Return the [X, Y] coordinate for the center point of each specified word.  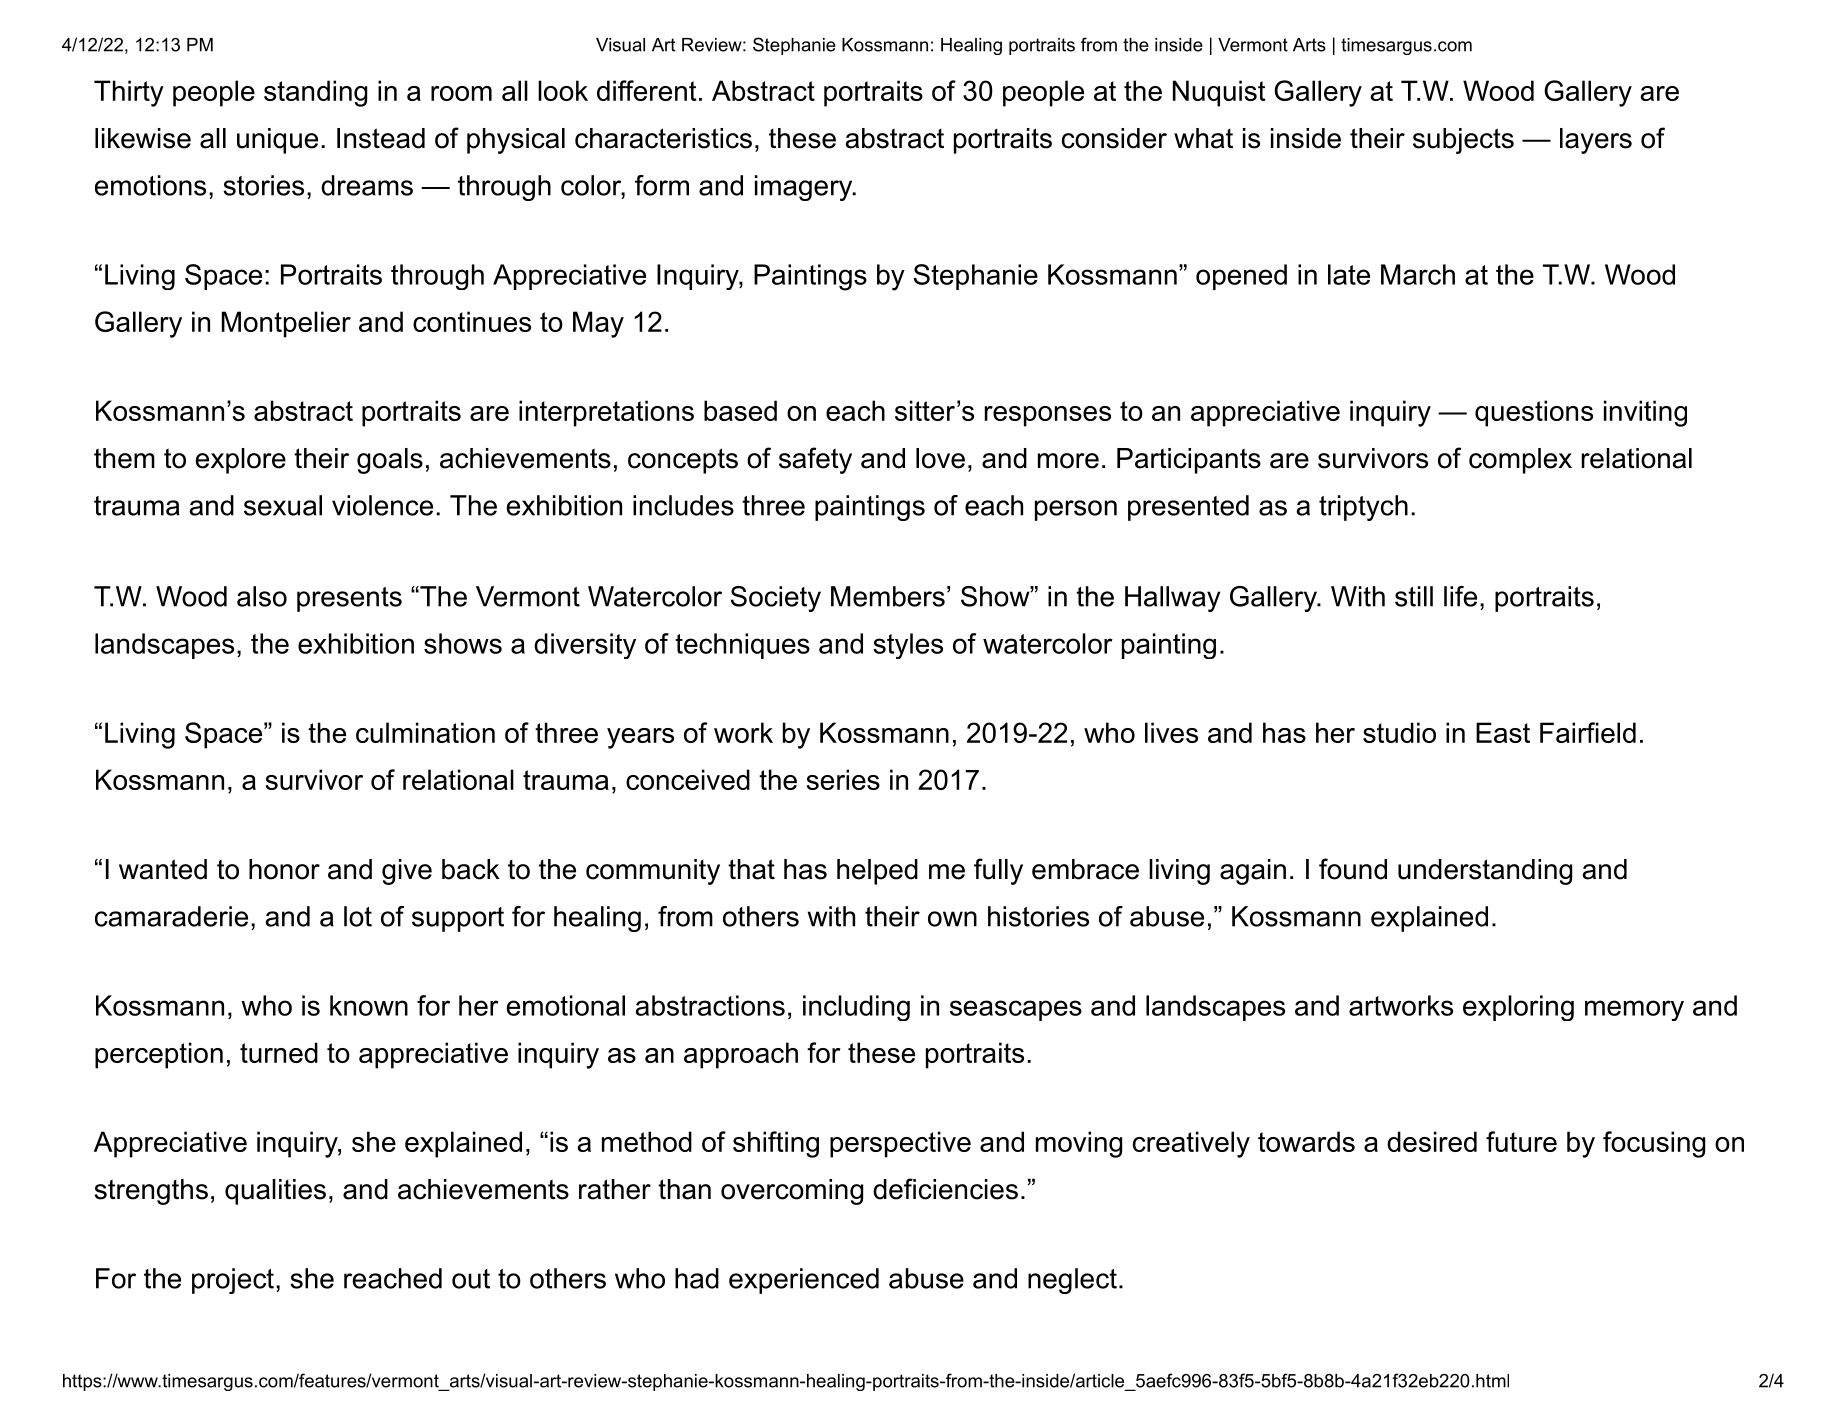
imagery [804, 188]
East [1503, 732]
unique [277, 141]
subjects [1463, 141]
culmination [425, 732]
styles [908, 646]
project [233, 1281]
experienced [804, 1281]
